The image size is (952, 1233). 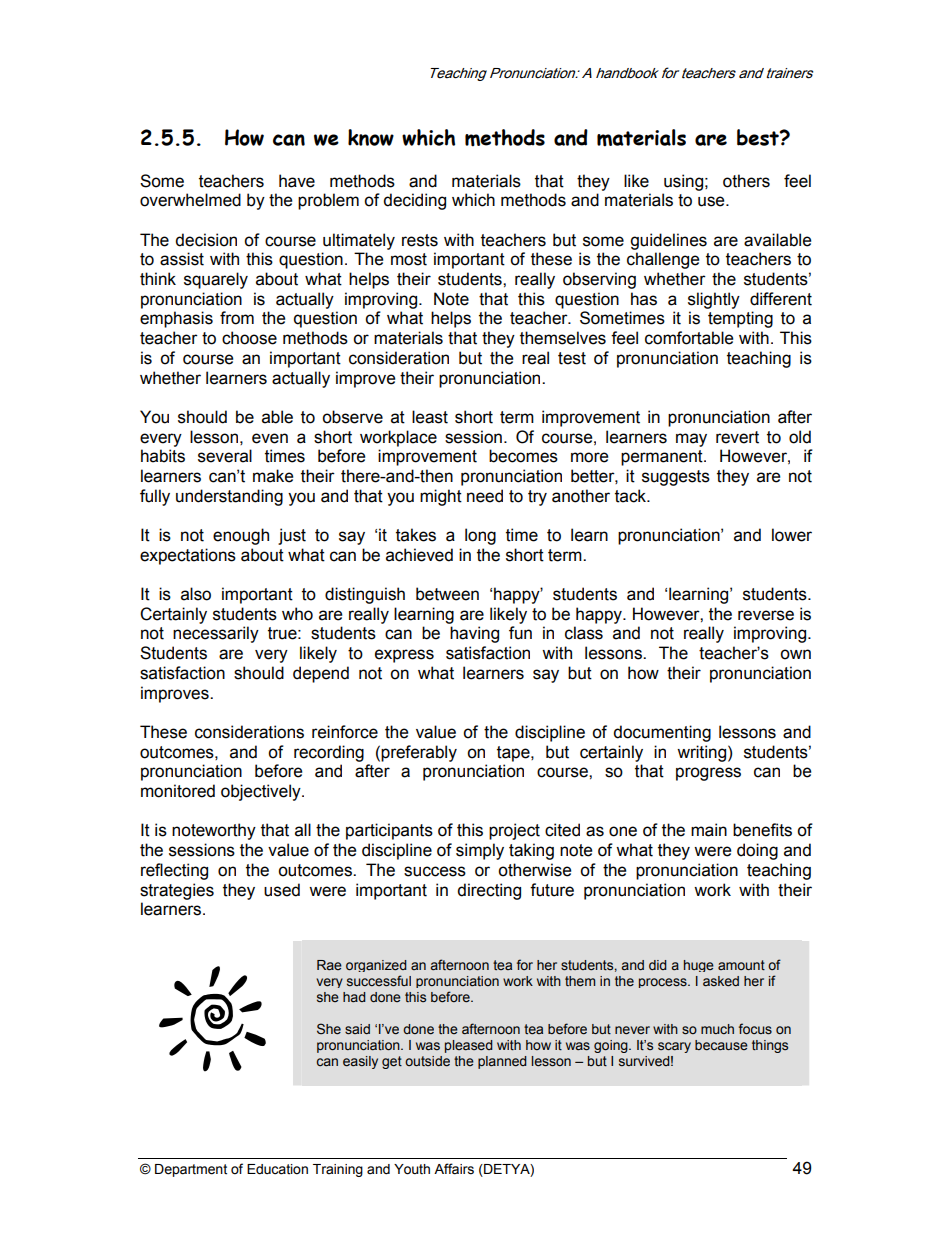 What do you see at coordinates (229, 497) in the image?
I see `understanding` at bounding box center [229, 497].
